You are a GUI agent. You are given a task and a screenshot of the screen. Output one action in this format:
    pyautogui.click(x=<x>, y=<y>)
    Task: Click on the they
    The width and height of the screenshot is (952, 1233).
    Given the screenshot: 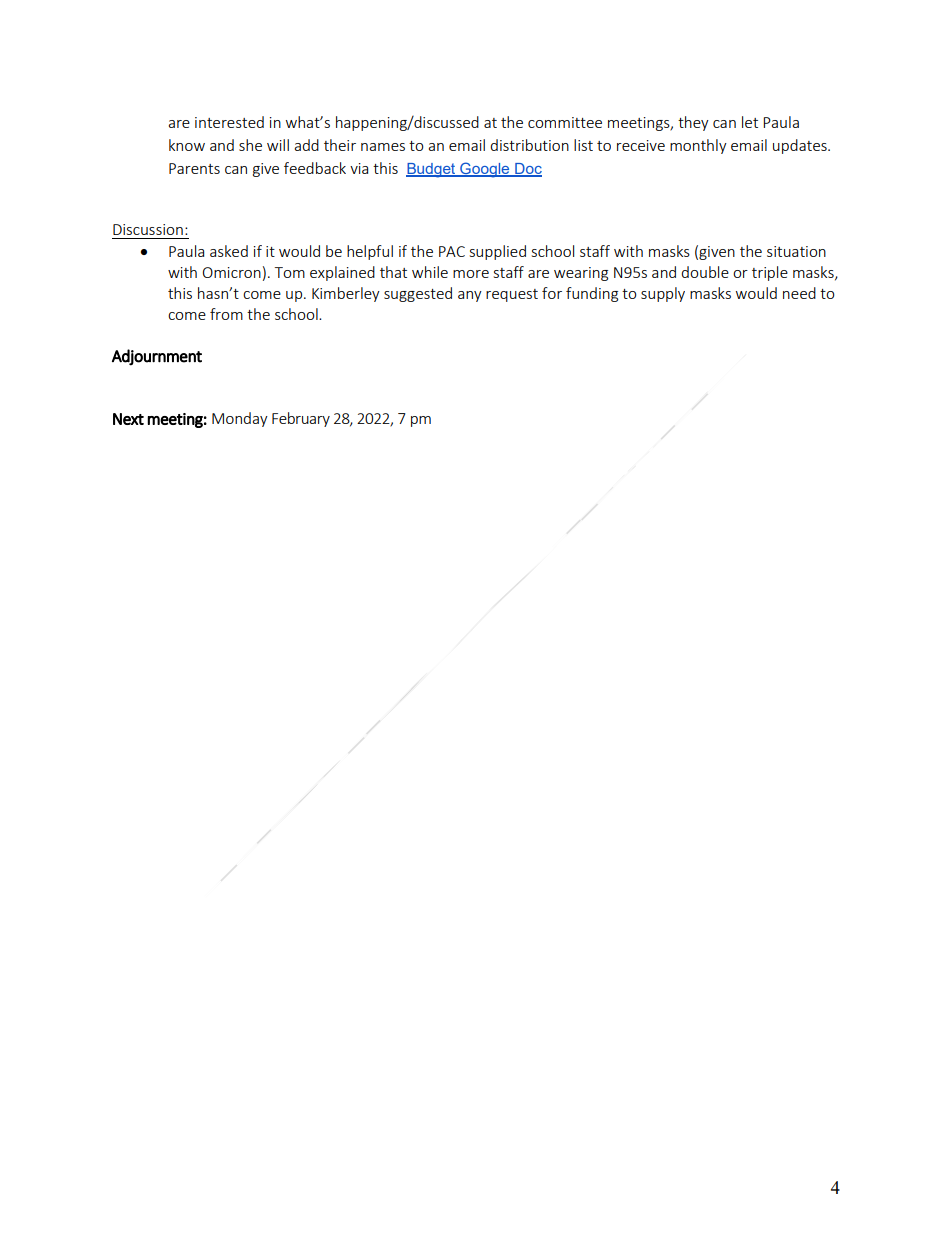 What is the action you would take?
    pyautogui.click(x=693, y=123)
